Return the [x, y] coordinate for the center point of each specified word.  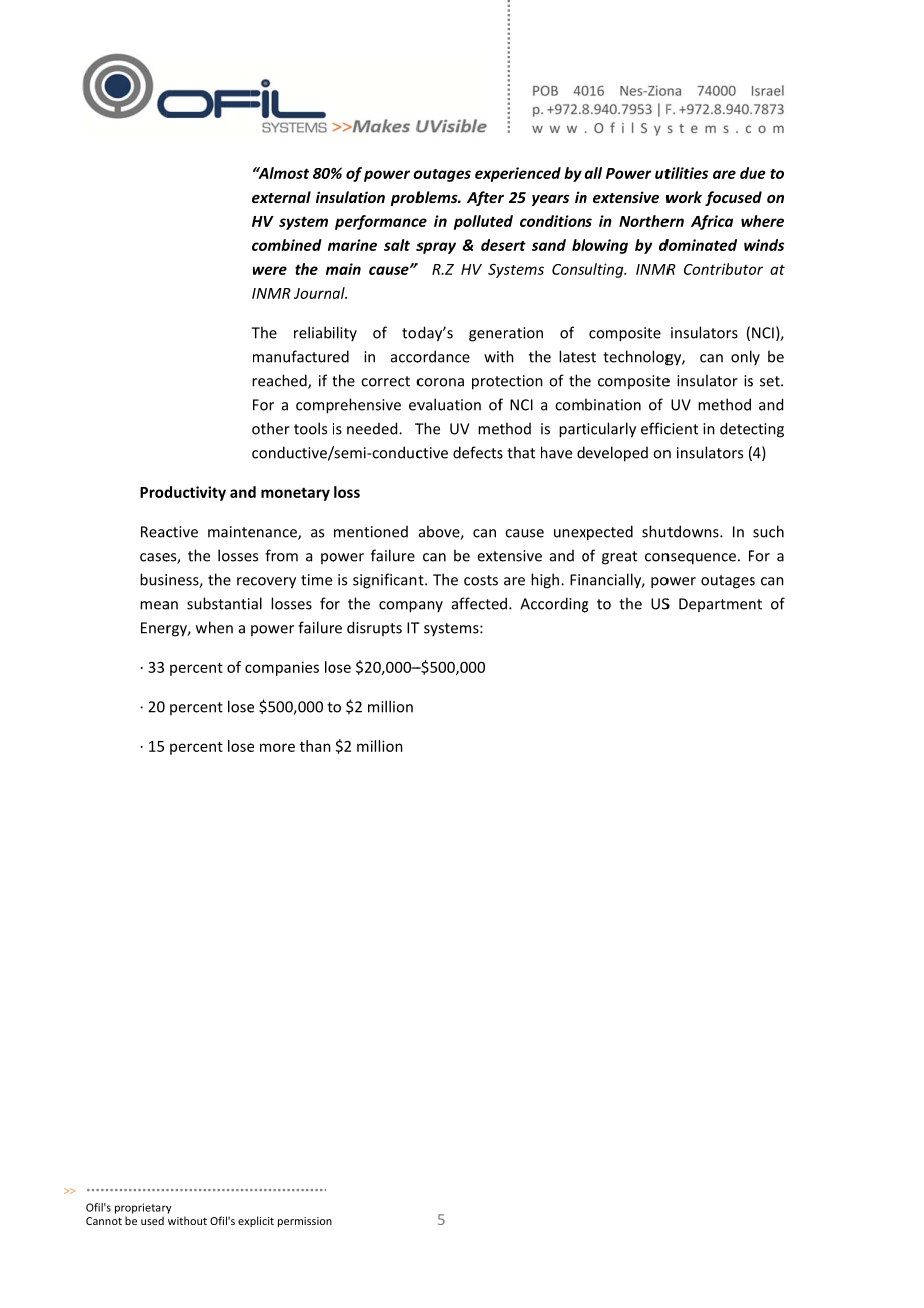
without [187, 1220]
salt [397, 245]
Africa [712, 222]
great [619, 558]
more [277, 747]
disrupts [374, 628]
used [152, 1220]
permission [305, 1222]
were [270, 270]
